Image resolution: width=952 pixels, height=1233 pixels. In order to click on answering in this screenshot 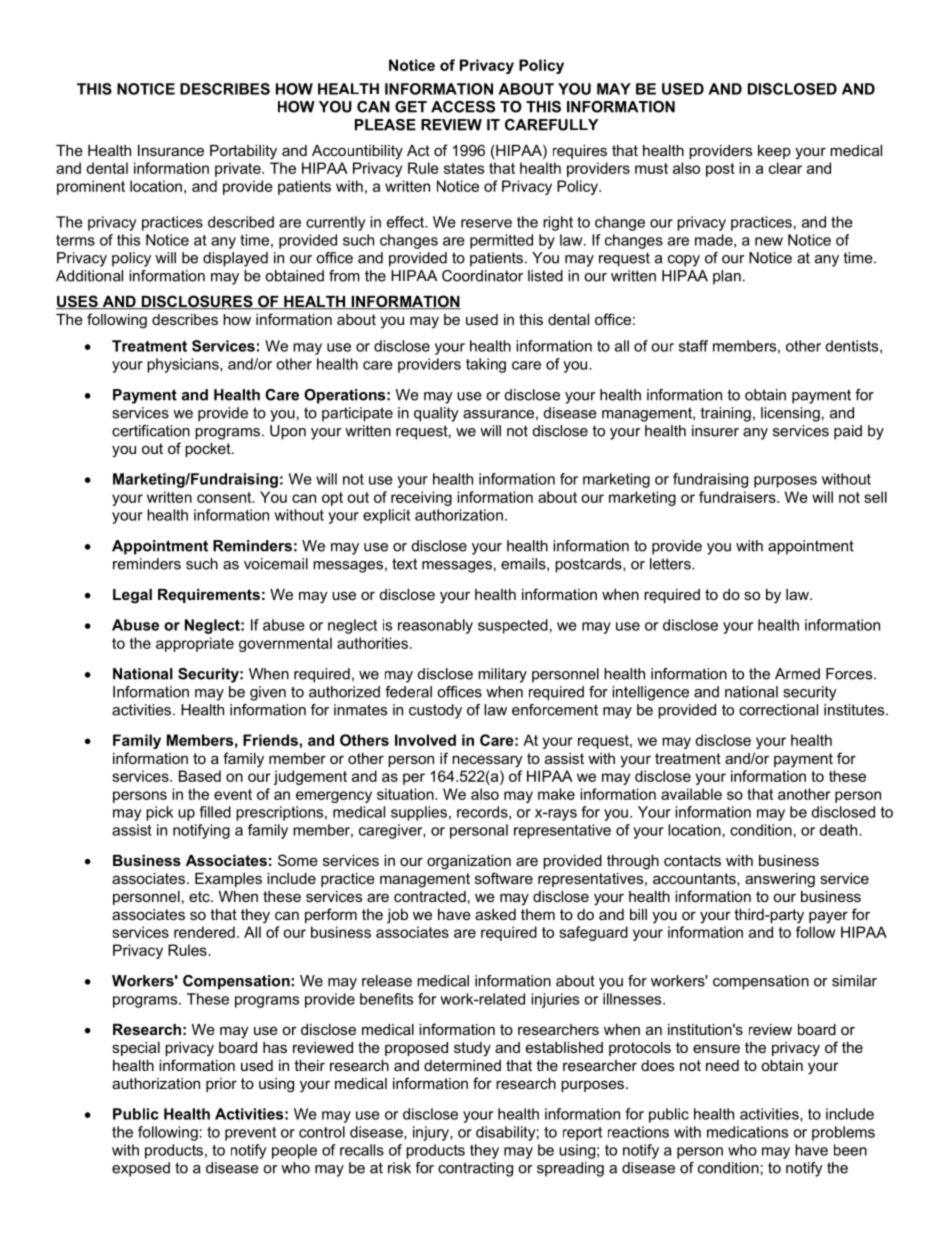, I will do `click(780, 880)`.
